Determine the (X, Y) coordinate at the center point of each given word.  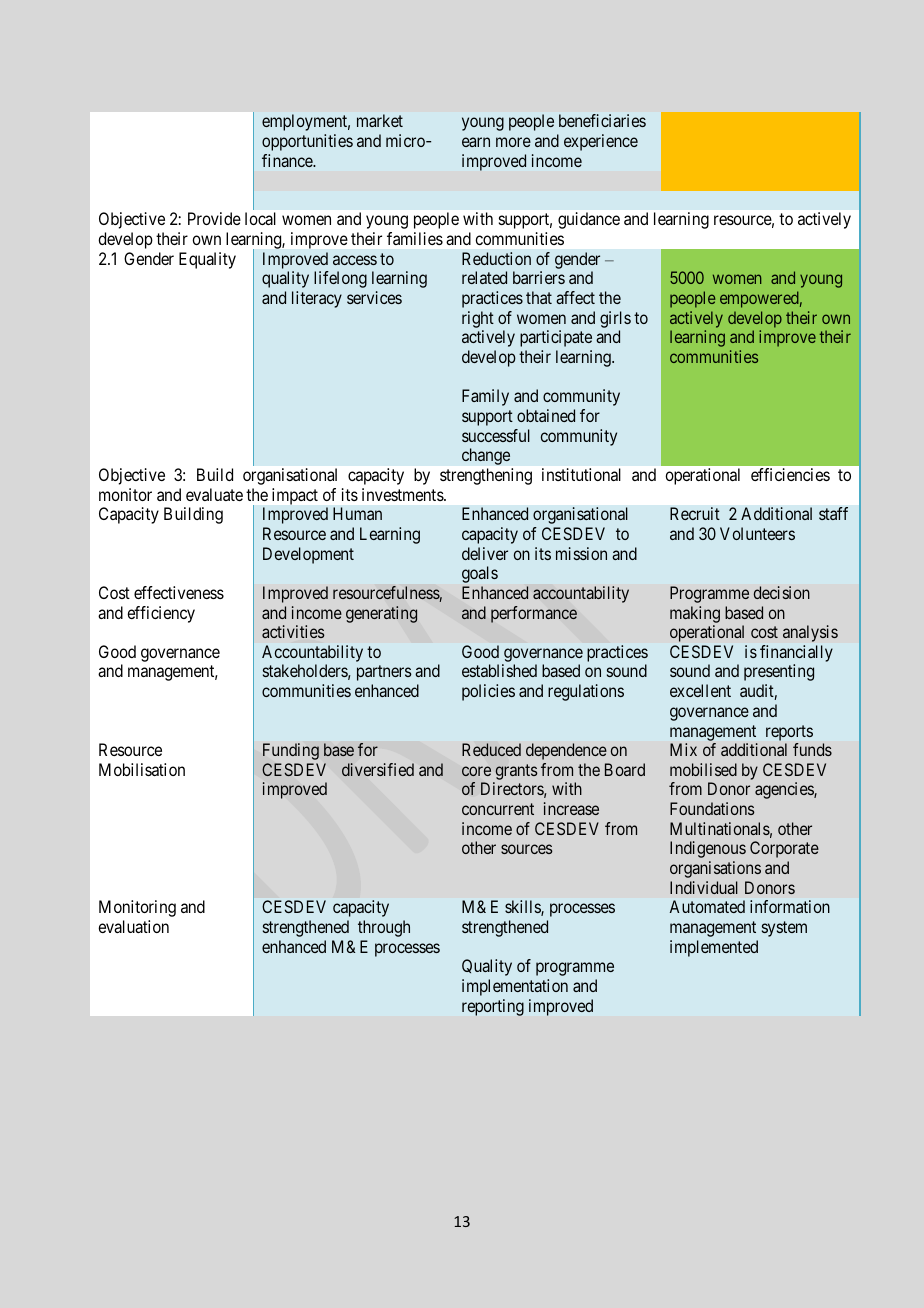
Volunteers (757, 533)
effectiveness (179, 592)
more (513, 142)
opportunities (307, 142)
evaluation (133, 926)
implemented (714, 948)
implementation (515, 987)
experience (601, 142)
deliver (485, 553)
